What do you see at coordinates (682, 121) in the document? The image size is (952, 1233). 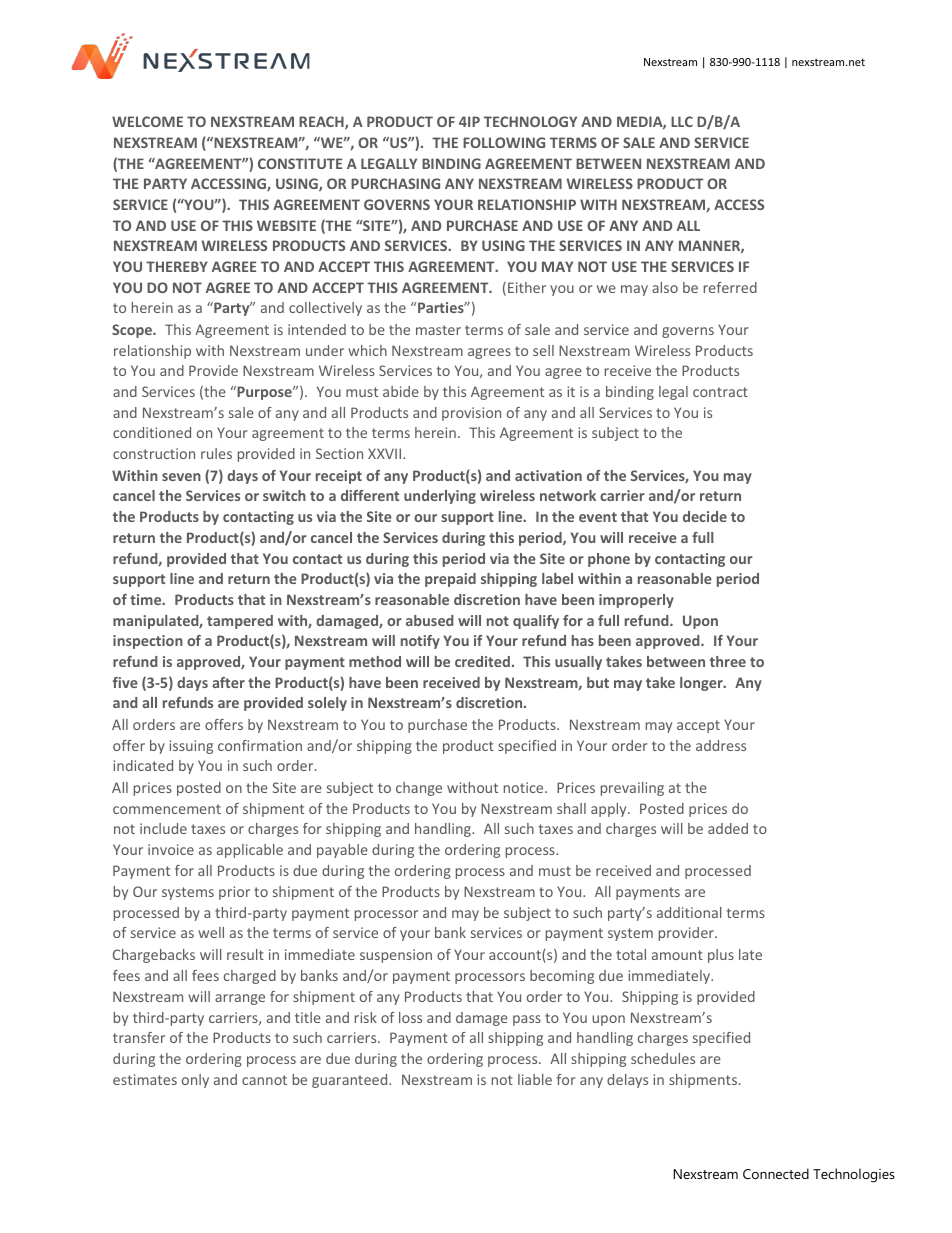 I see `LLC` at bounding box center [682, 121].
